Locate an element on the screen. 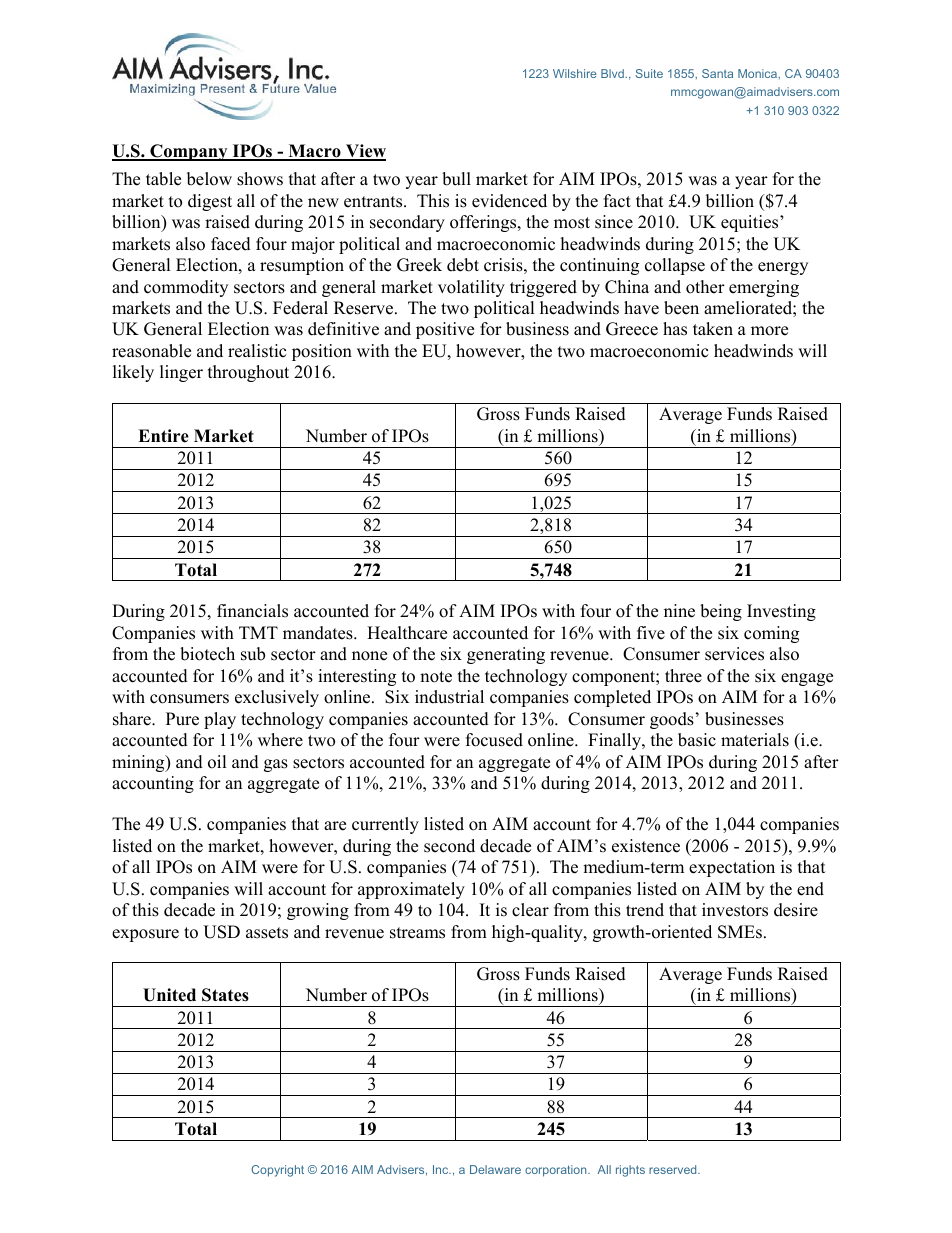 The width and height of the screenshot is (952, 1233). positive is located at coordinates (445, 330).
